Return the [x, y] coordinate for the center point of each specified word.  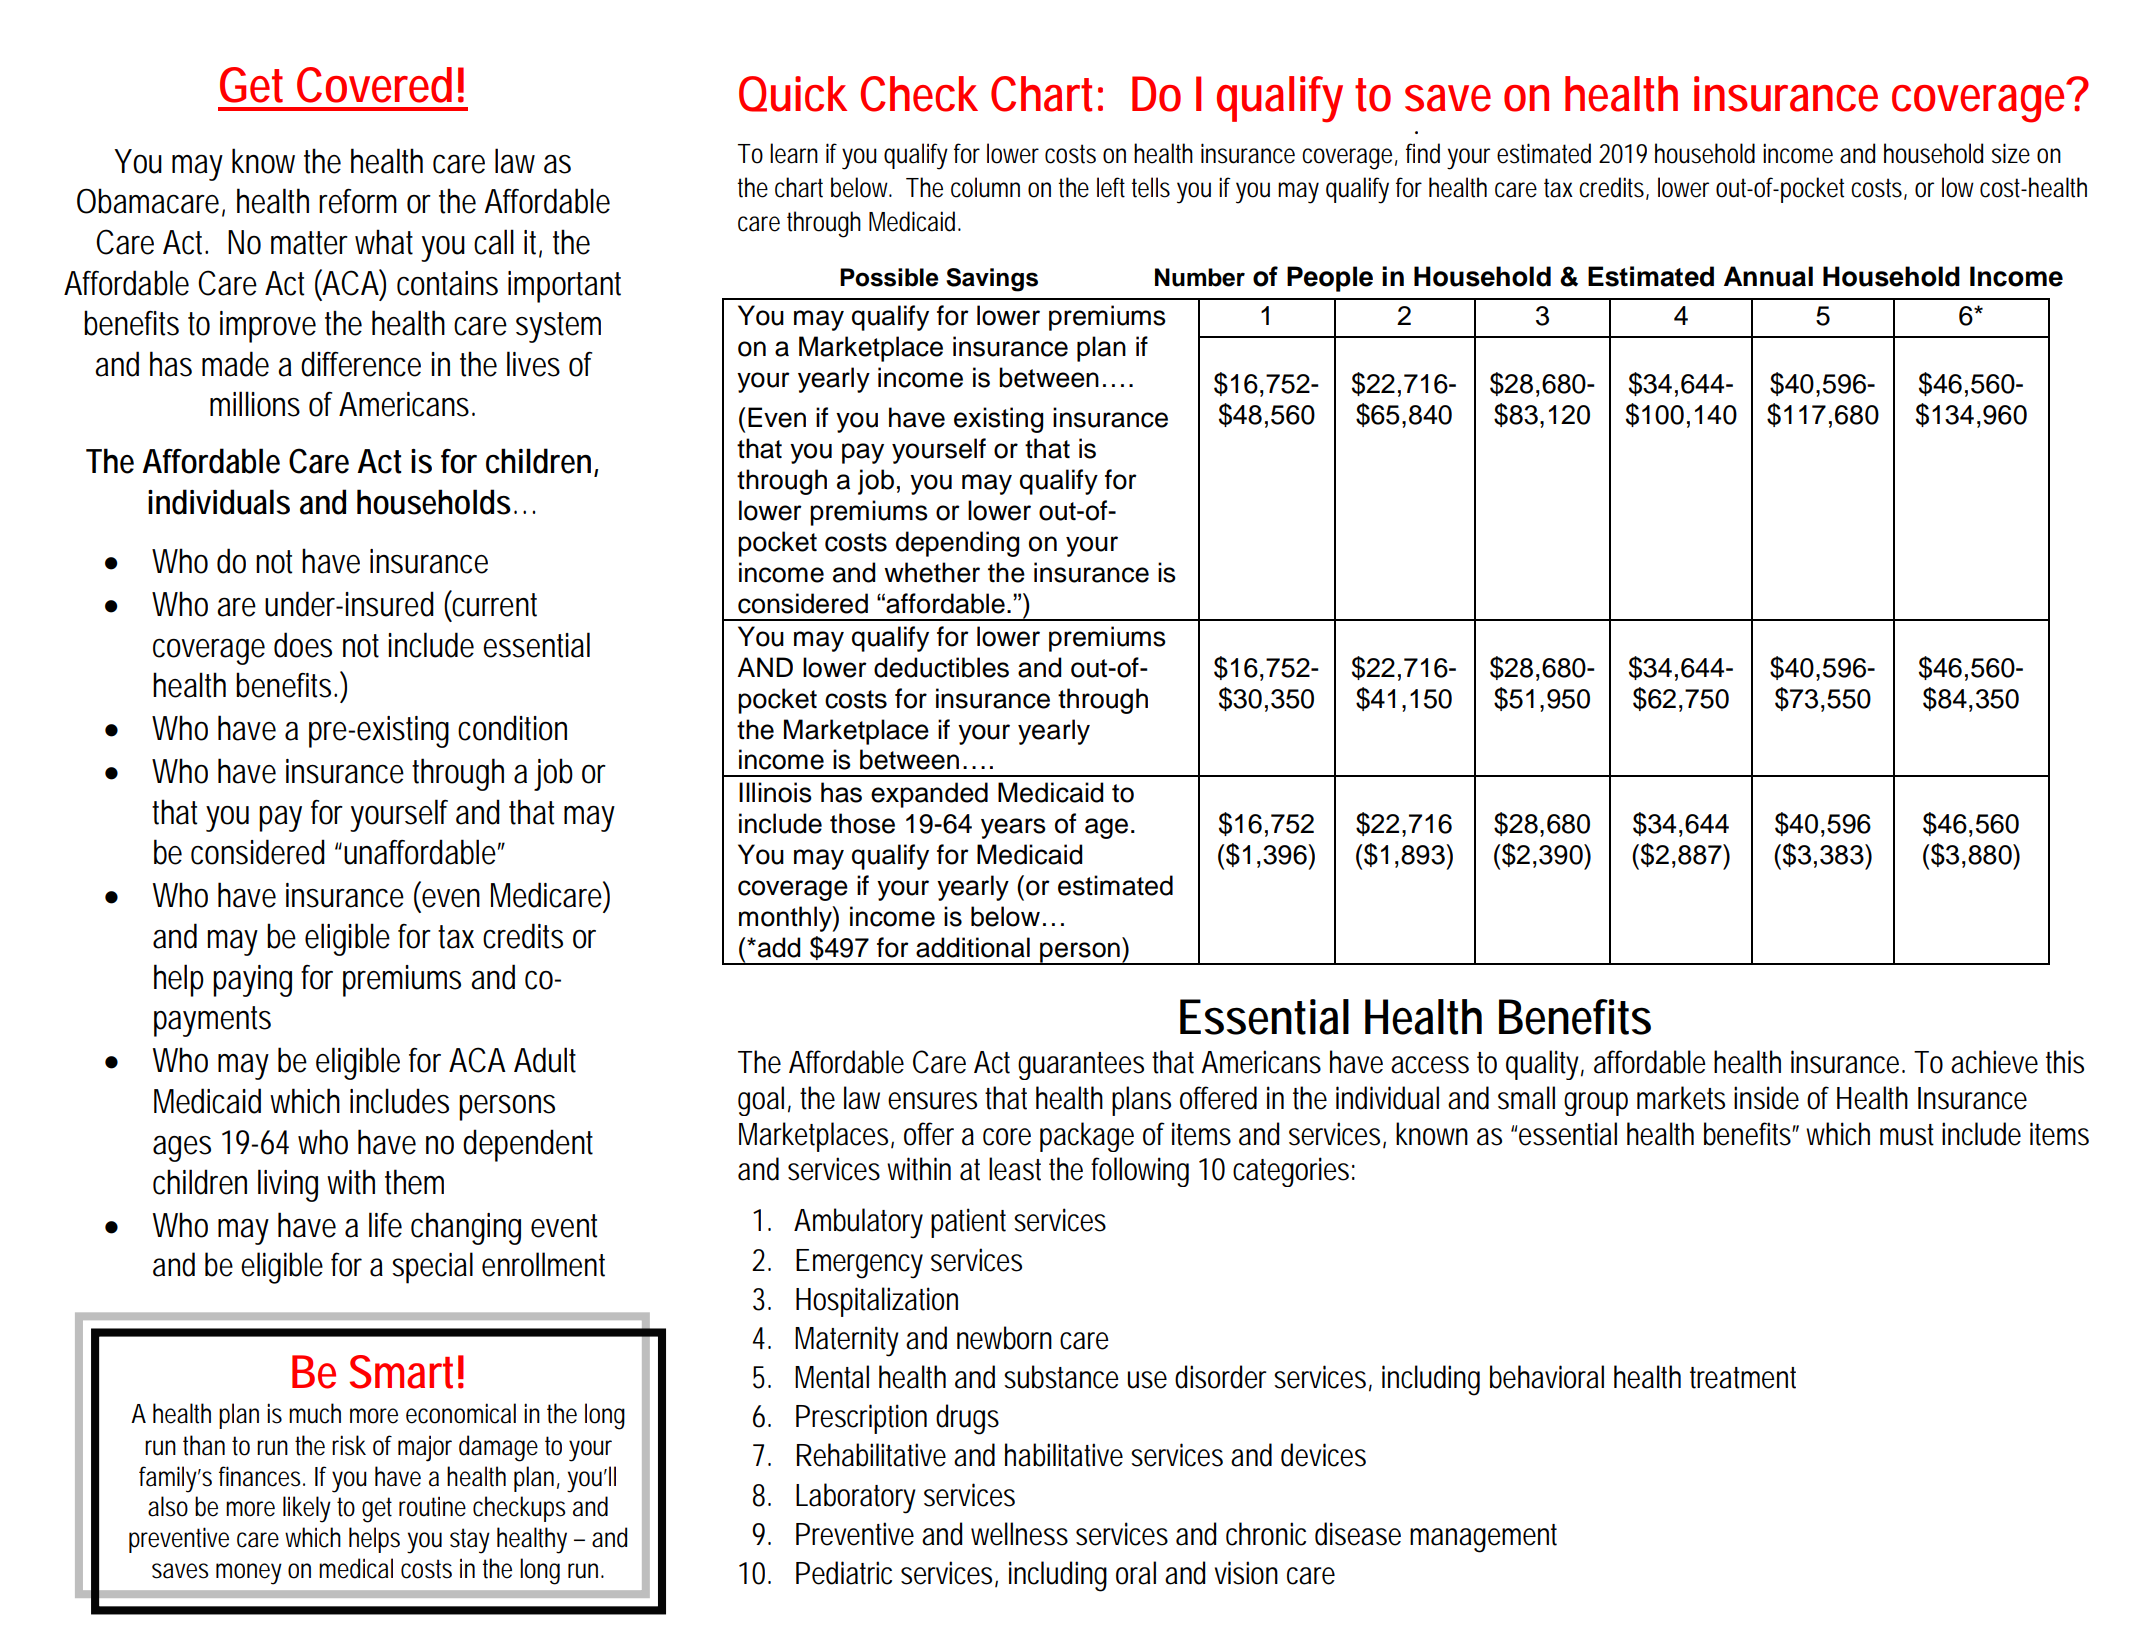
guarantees [1081, 1066]
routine [432, 1506]
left [1111, 187]
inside [1766, 1098]
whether [932, 572]
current [493, 604]
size [2011, 153]
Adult [545, 1060]
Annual [1768, 276]
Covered [374, 85]
